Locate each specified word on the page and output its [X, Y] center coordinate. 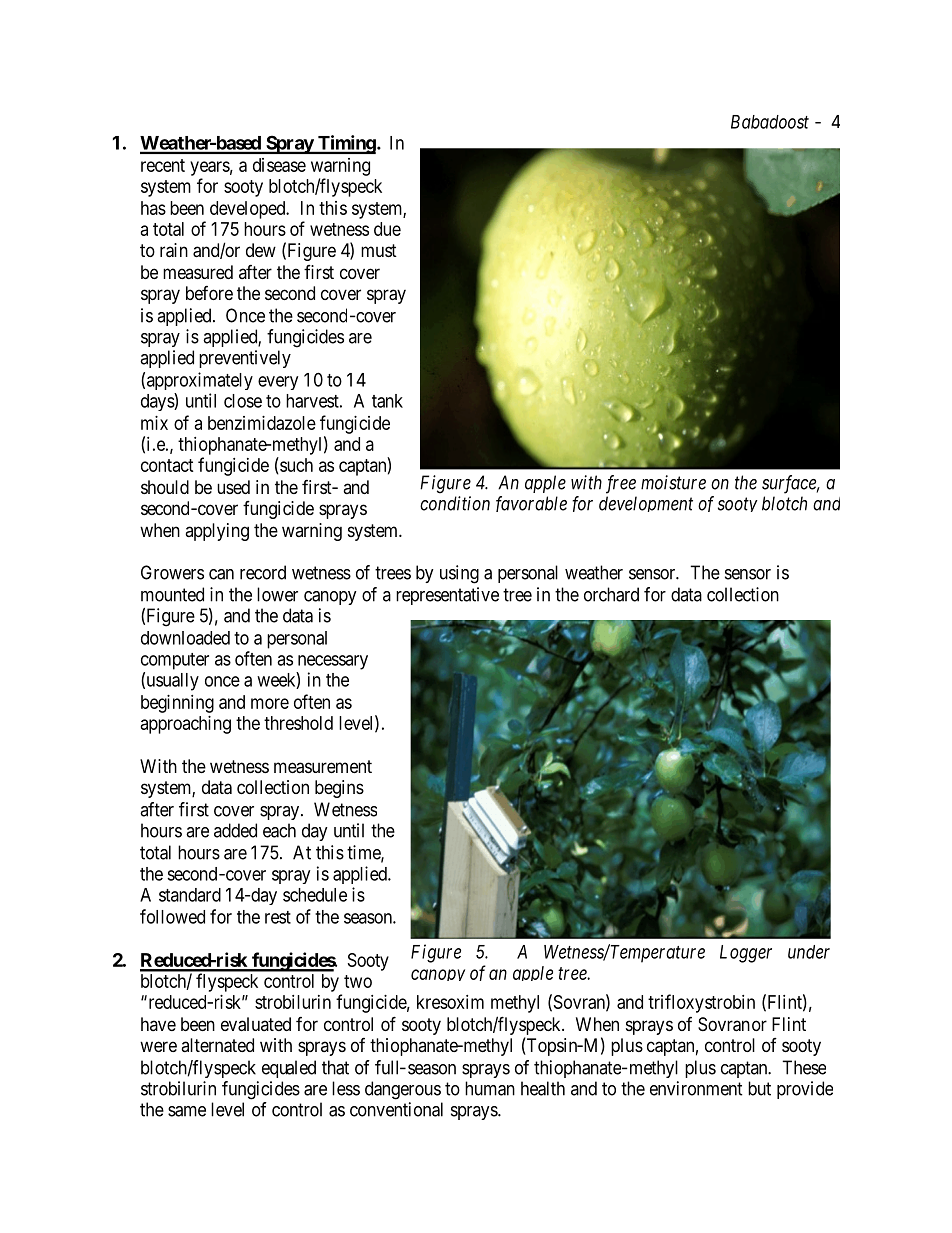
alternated [217, 1045]
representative [447, 596]
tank [387, 401]
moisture [673, 482]
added [235, 830]
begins [339, 789]
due [387, 229]
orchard [611, 594]
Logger [746, 954]
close [243, 401]
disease [279, 165]
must [379, 250]
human [490, 1088]
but [759, 1088]
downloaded [185, 638]
